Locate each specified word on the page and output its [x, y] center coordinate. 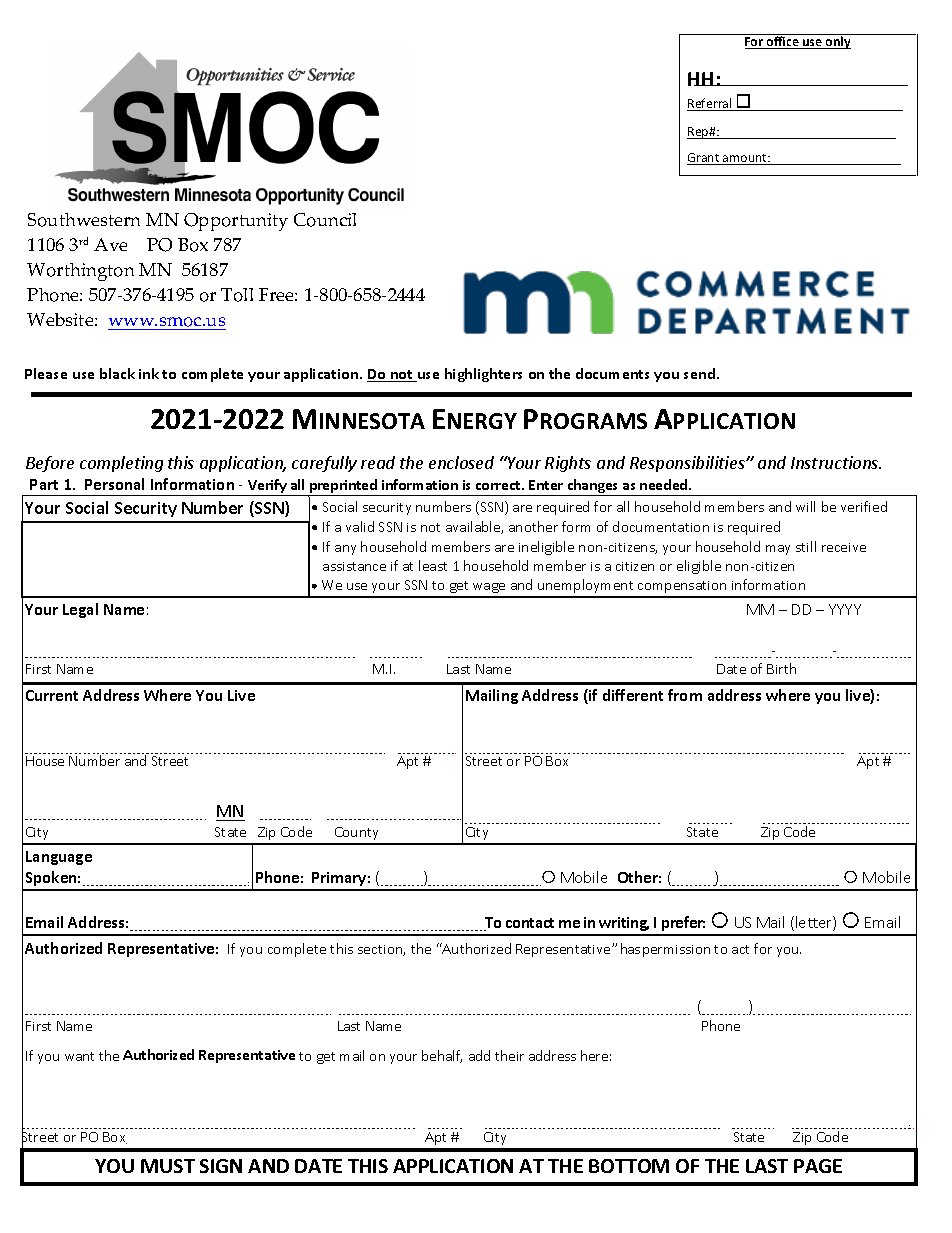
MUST [168, 1166]
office [783, 42]
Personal [114, 484]
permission [676, 951]
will [805, 506]
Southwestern [84, 220]
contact [530, 923]
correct [499, 485]
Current [52, 695]
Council [325, 220]
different [633, 695]
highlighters [483, 375]
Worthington [80, 272]
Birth [781, 668]
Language [59, 858]
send [701, 373]
